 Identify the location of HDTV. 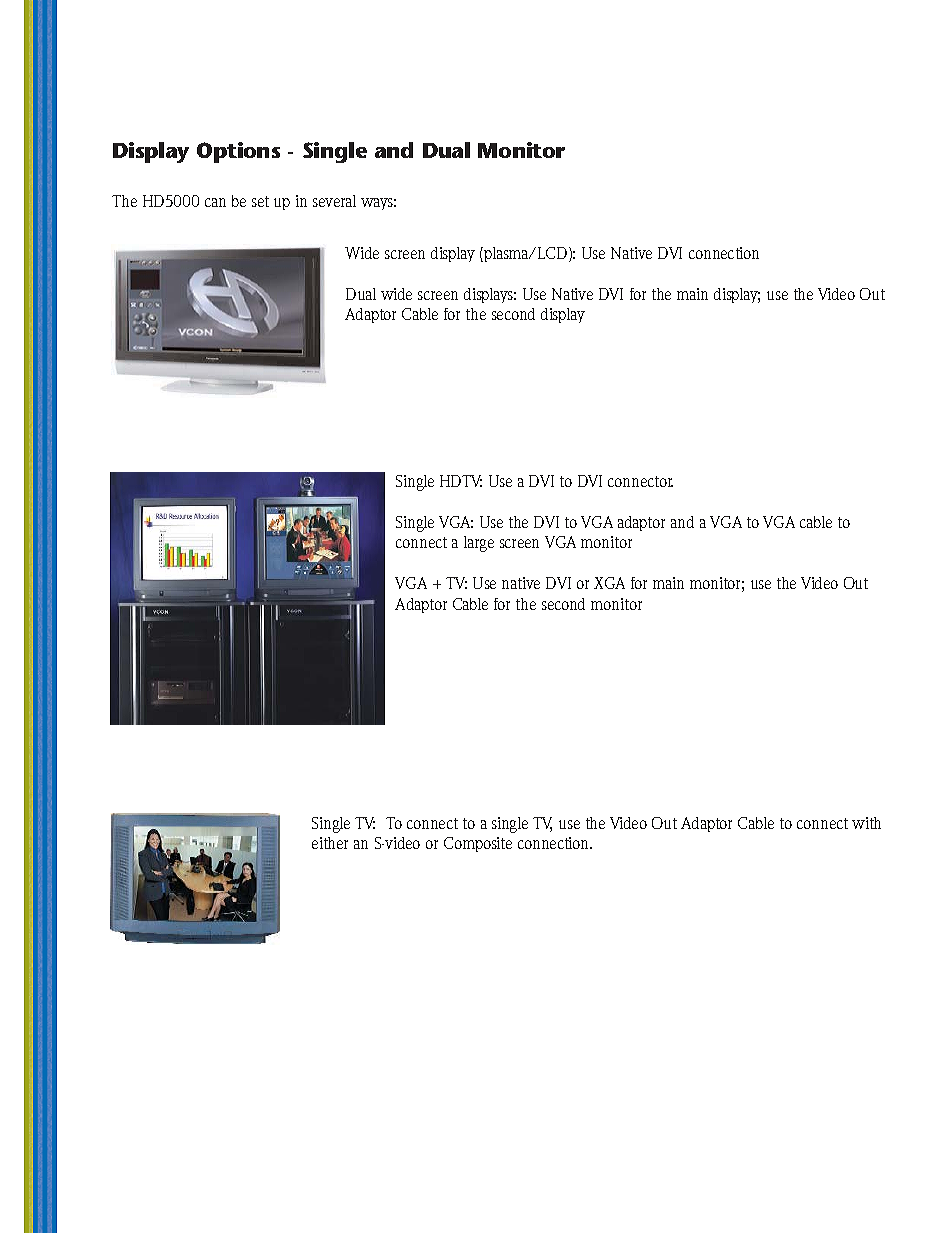
(461, 481).
